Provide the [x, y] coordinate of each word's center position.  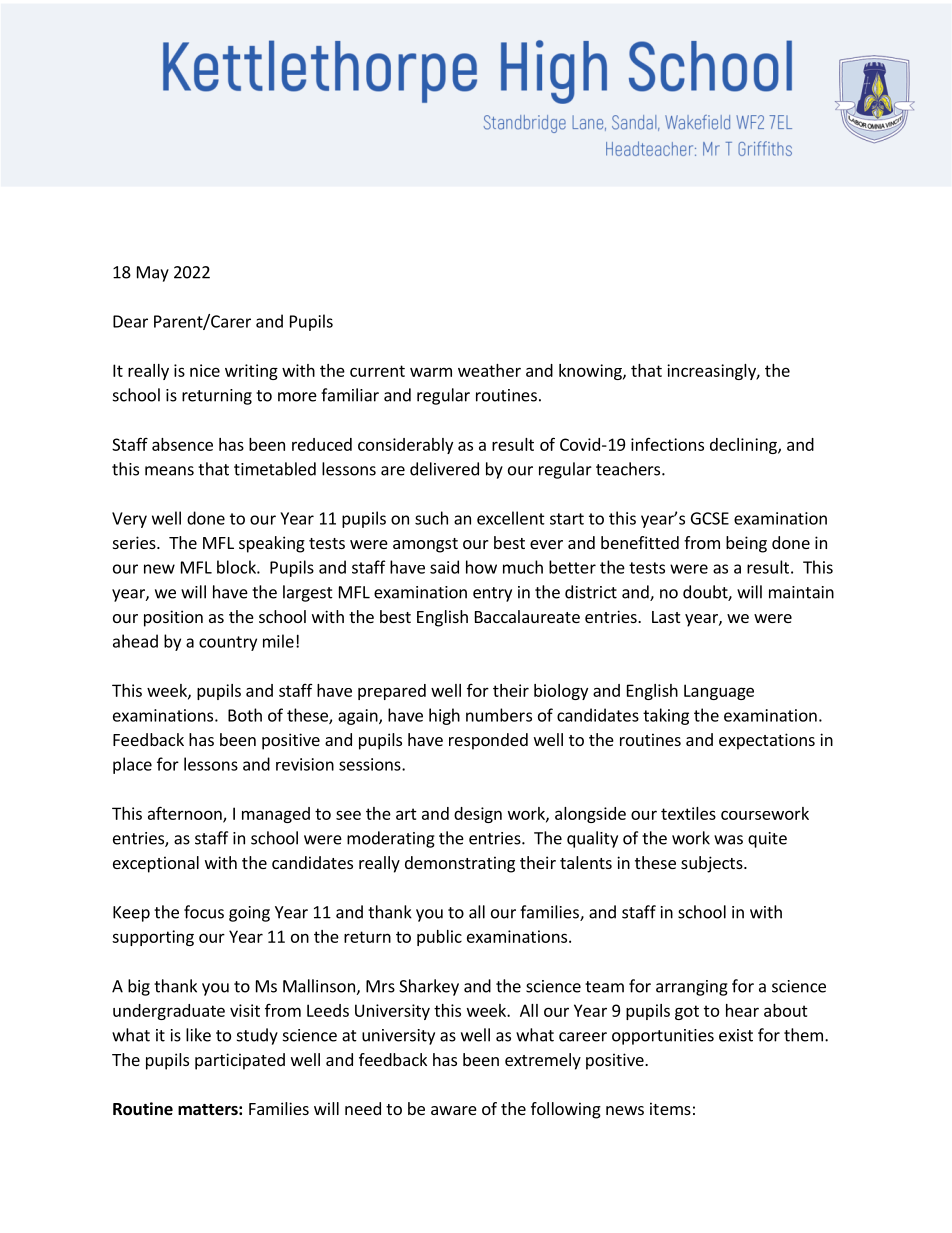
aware [454, 1110]
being [746, 544]
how [481, 567]
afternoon [186, 814]
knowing [591, 372]
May [153, 274]
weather [489, 370]
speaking [272, 544]
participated [240, 1061]
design [478, 815]
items [670, 1108]
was [728, 840]
